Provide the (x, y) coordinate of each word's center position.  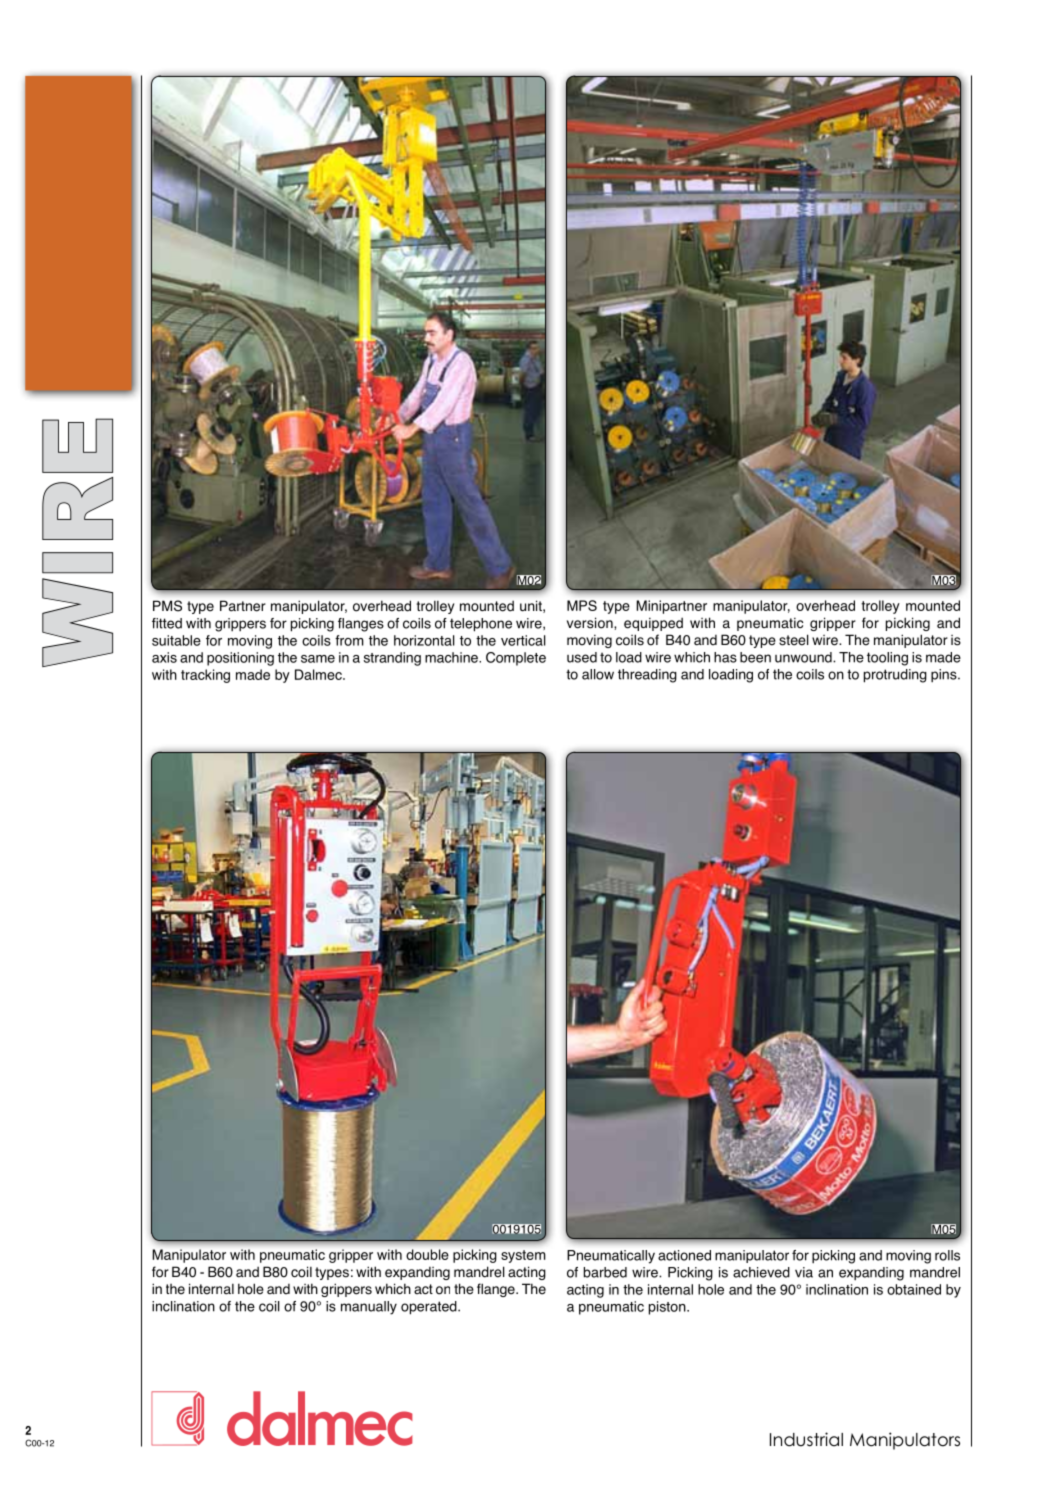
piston (668, 1308)
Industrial (806, 1439)
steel (794, 640)
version (591, 623)
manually (369, 1308)
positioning (240, 659)
